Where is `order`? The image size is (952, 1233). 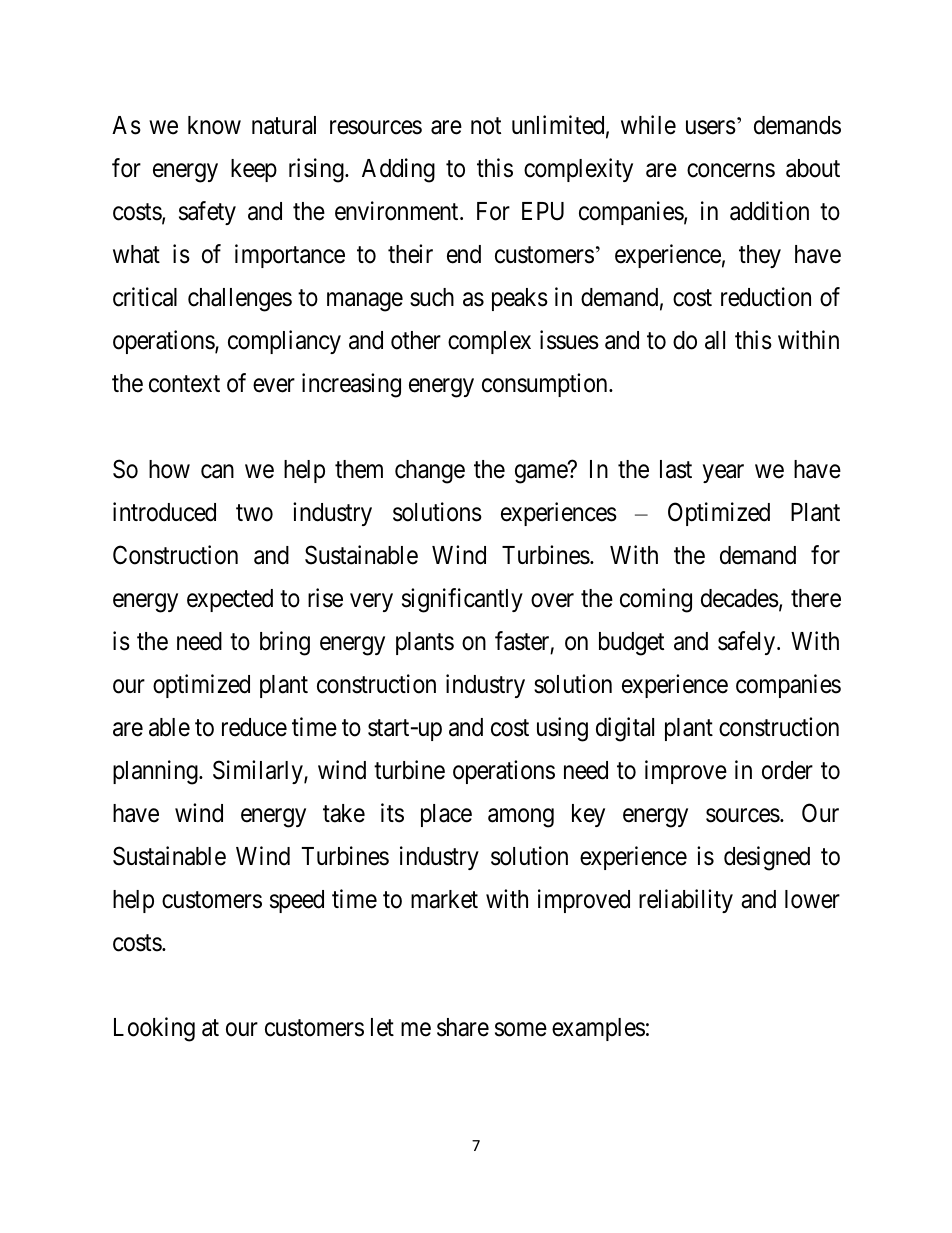
order is located at coordinates (787, 770).
